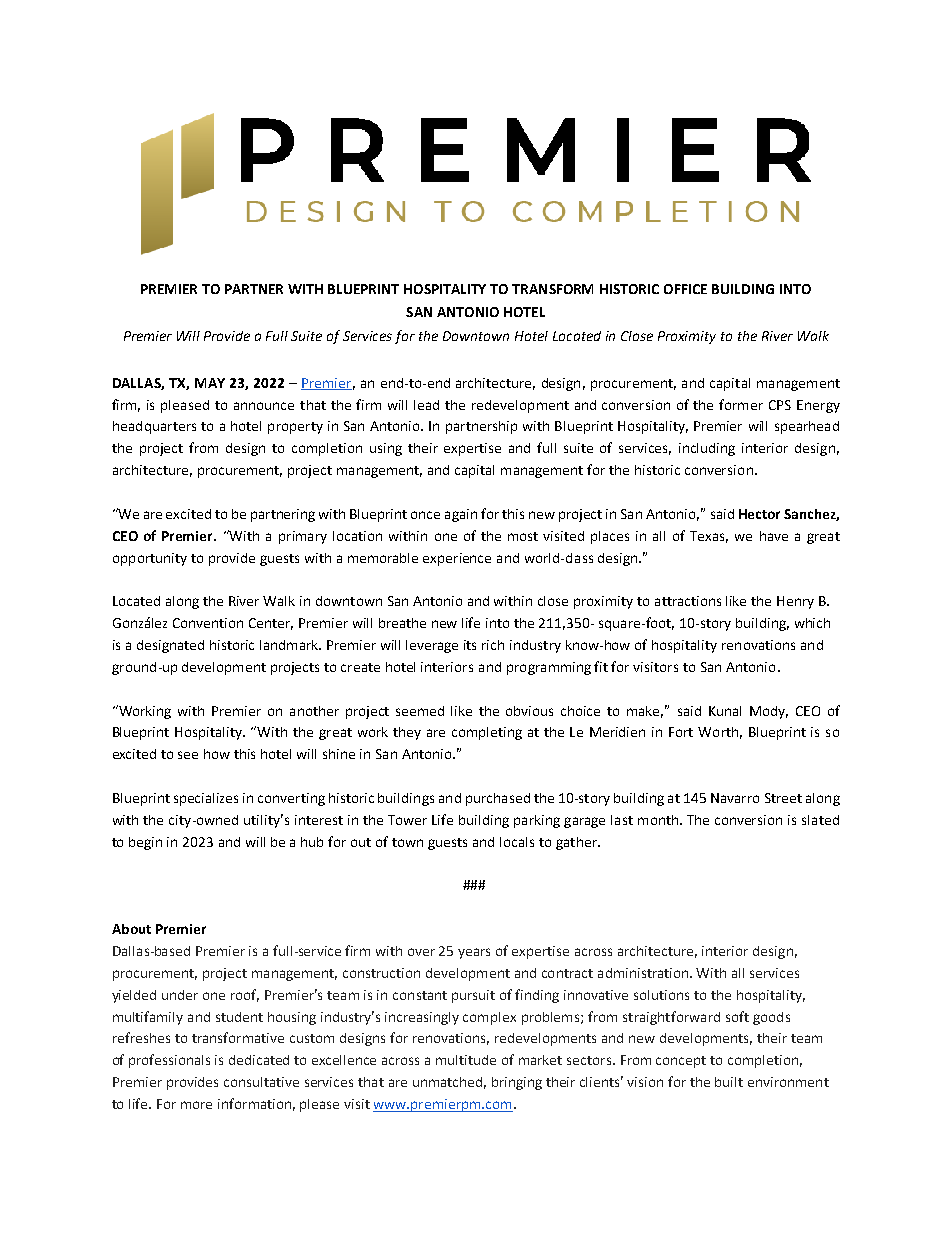 This image has height=1233, width=952. What do you see at coordinates (466, 1060) in the image?
I see `multitude` at bounding box center [466, 1060].
